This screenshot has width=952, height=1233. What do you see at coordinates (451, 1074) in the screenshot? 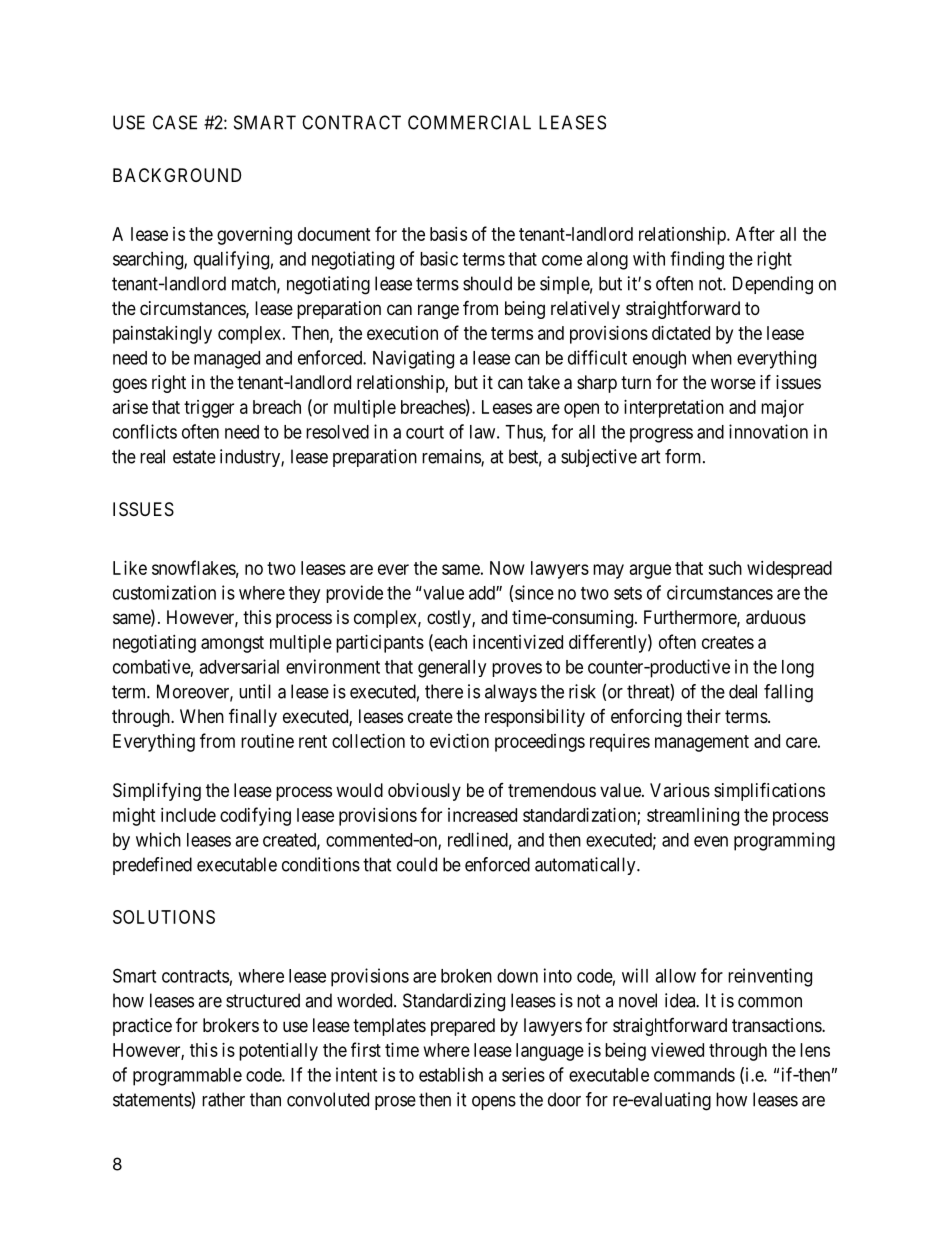
I see `establish` at bounding box center [451, 1074].
